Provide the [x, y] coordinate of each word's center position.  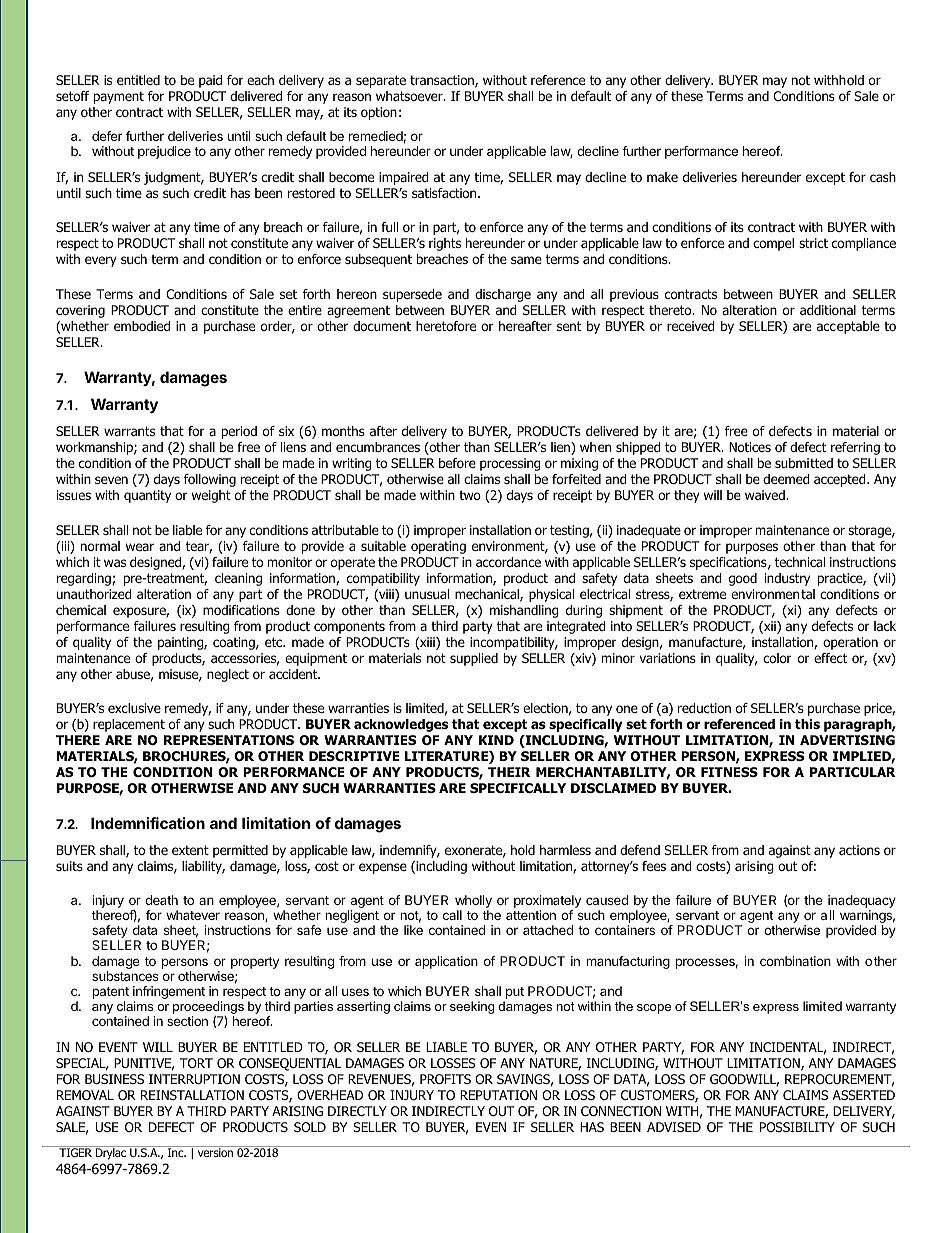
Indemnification [148, 823]
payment [119, 97]
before [457, 463]
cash [883, 177]
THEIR [509, 772]
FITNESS [729, 772]
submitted [804, 463]
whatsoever [410, 96]
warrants [129, 431]
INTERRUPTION [194, 1079]
